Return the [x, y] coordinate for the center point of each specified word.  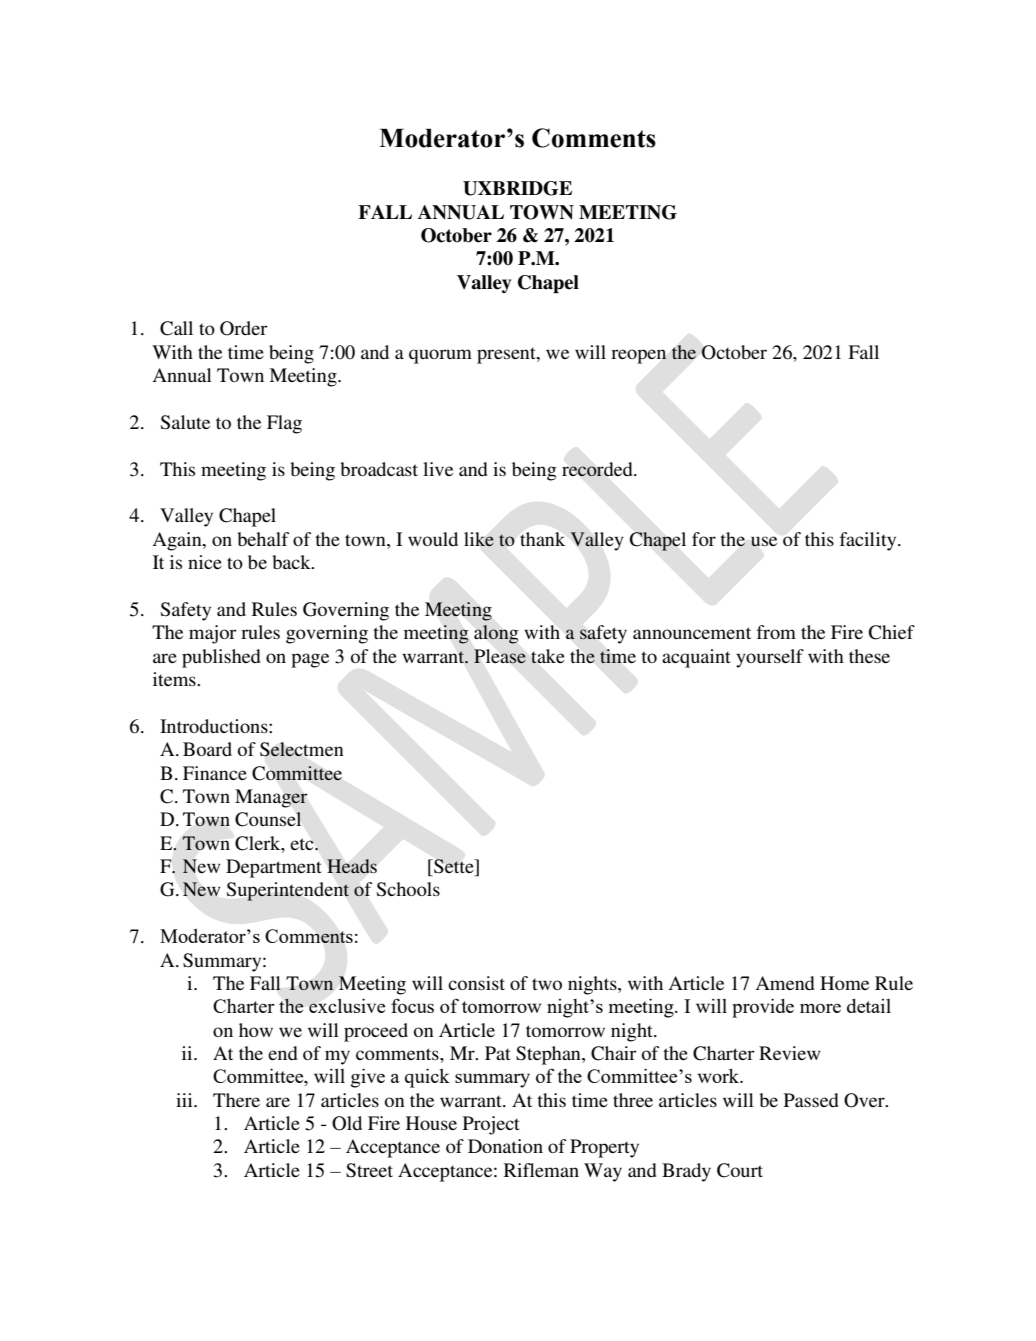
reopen [639, 356]
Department [274, 868]
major [212, 634]
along [496, 634]
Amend [785, 983]
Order [243, 328]
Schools [408, 889]
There [236, 1100]
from [776, 632]
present [507, 355]
